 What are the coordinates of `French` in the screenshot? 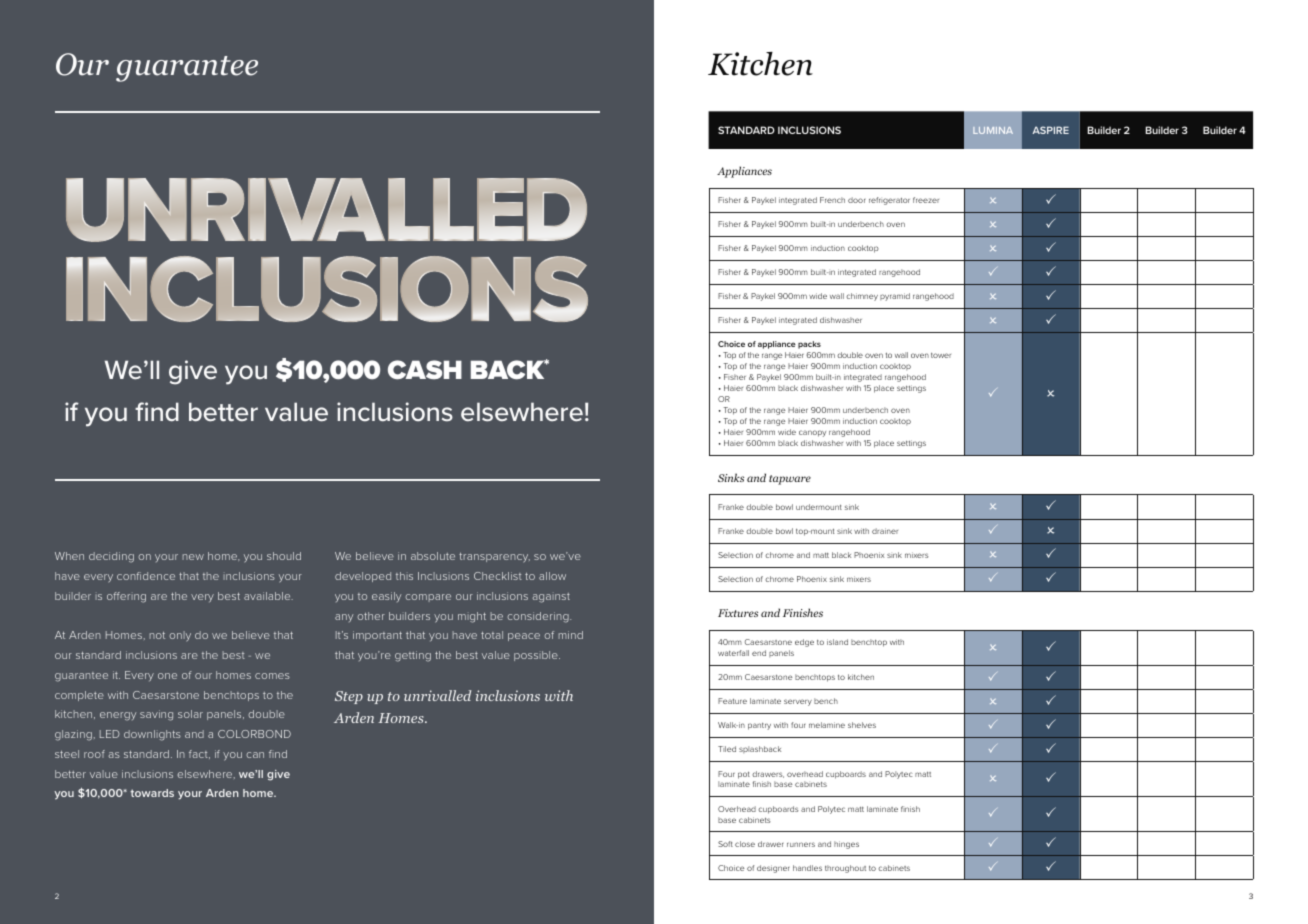 It's located at (832, 200).
